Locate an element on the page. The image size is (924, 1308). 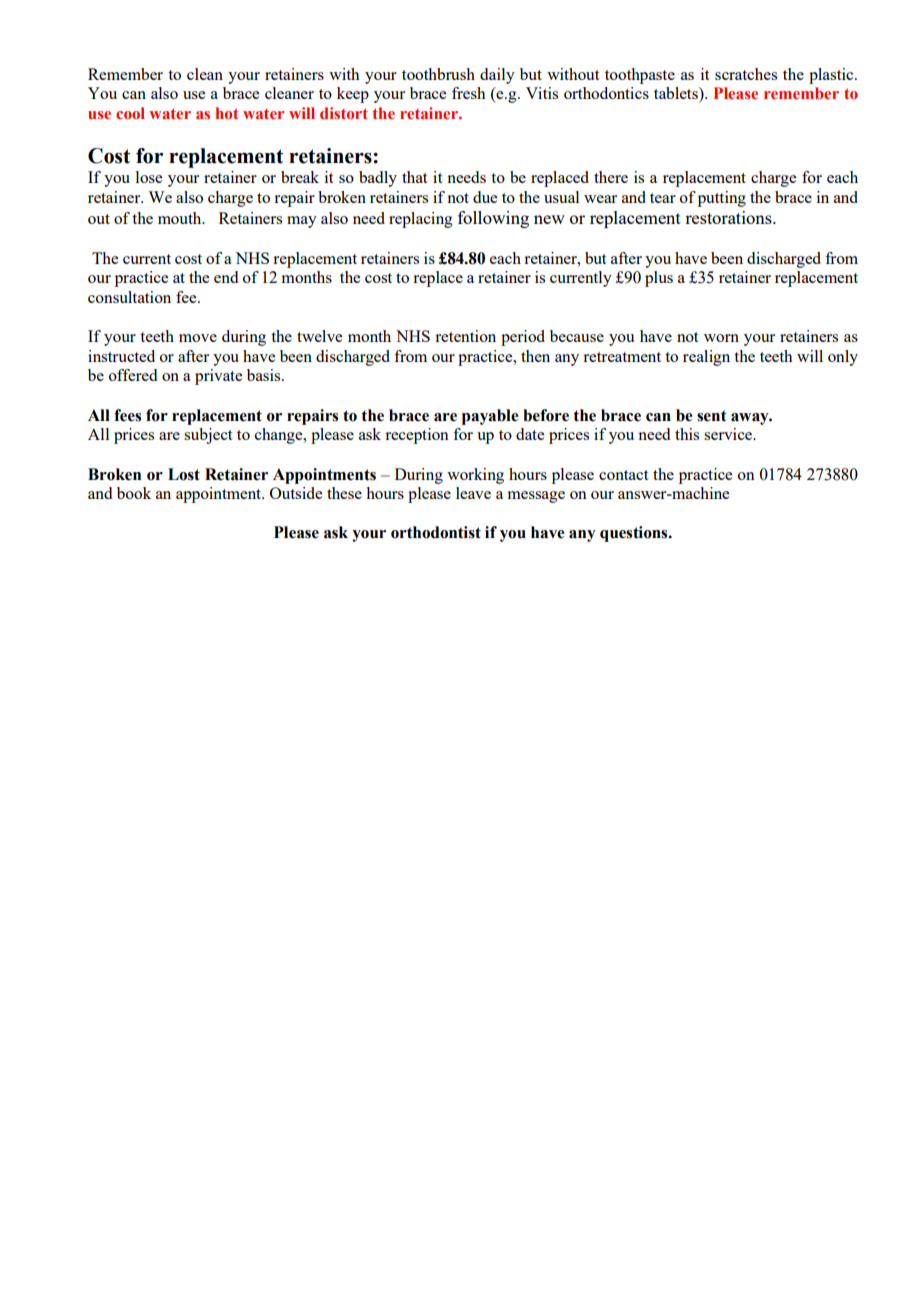
realign is located at coordinates (706, 358).
